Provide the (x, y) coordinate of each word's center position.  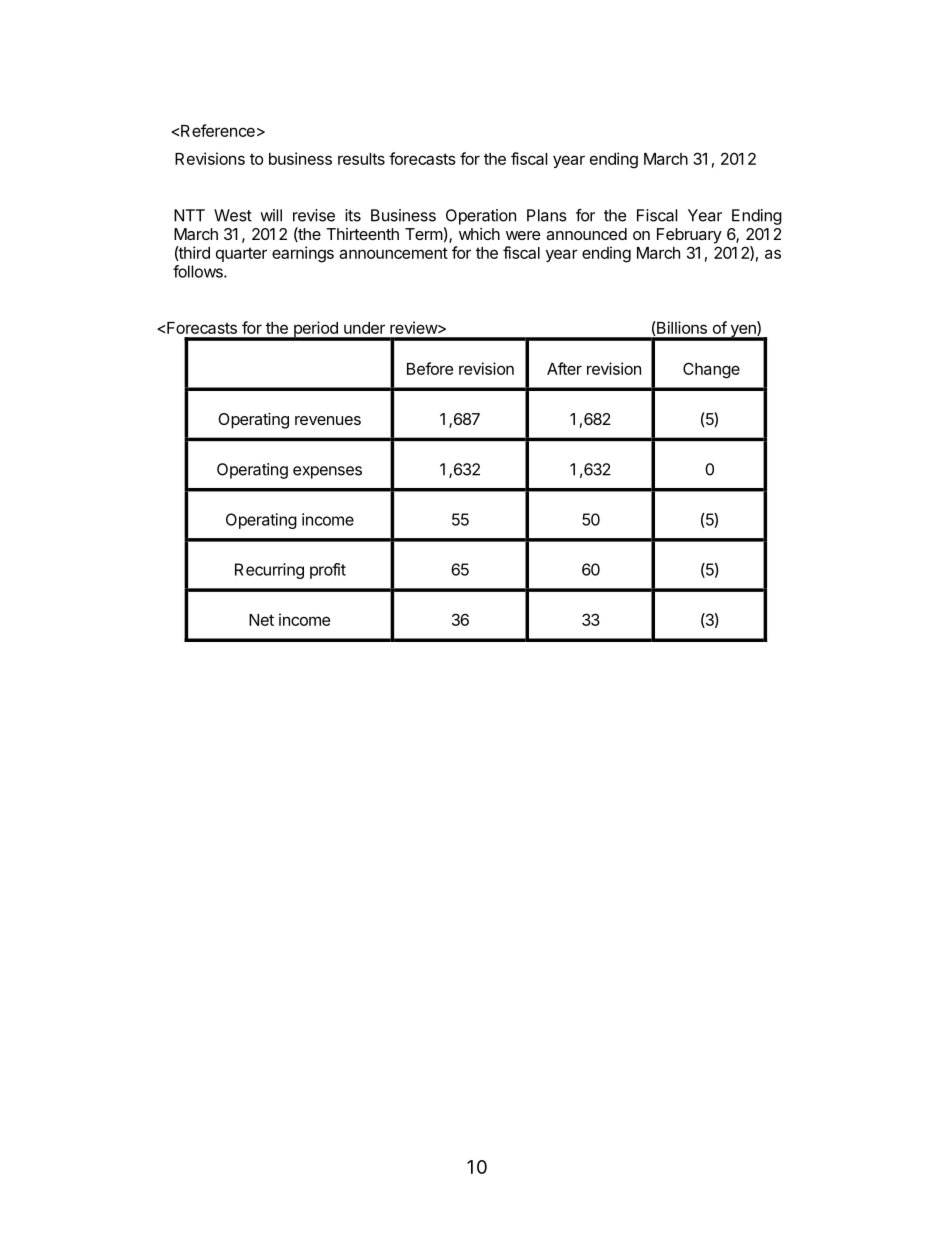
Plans (547, 215)
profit (328, 571)
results (361, 159)
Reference (218, 130)
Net (261, 620)
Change (711, 370)
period (315, 330)
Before (430, 368)
